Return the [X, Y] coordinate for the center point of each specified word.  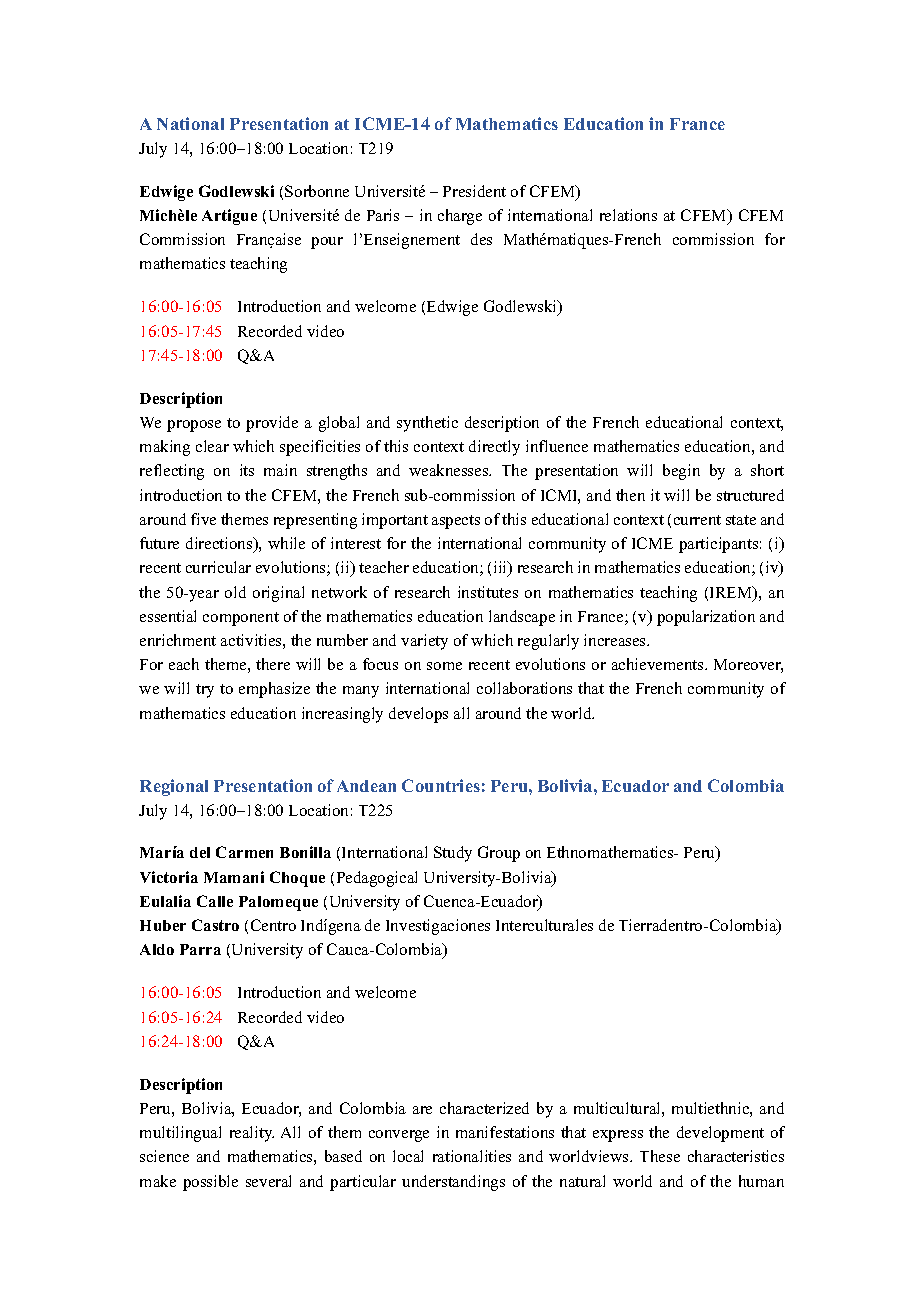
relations [628, 215]
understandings [453, 1183]
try [205, 691]
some [444, 666]
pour [327, 243]
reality [252, 1134]
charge [460, 217]
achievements [659, 664]
